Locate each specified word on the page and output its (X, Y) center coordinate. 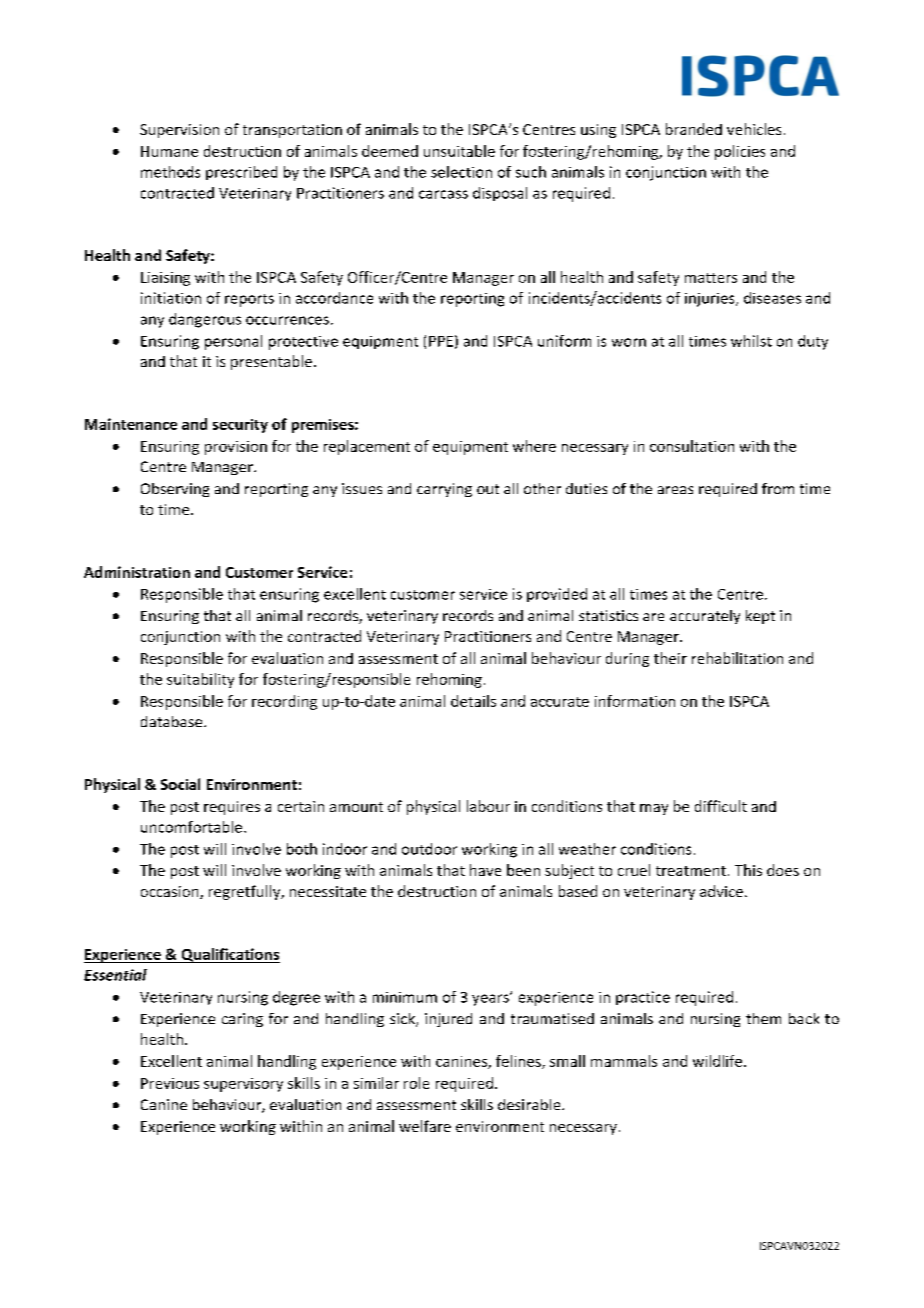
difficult (721, 806)
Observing (175, 490)
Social (180, 784)
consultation (692, 446)
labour (488, 806)
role (416, 1083)
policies (740, 152)
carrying (444, 490)
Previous (170, 1083)
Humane (169, 151)
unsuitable (459, 151)
